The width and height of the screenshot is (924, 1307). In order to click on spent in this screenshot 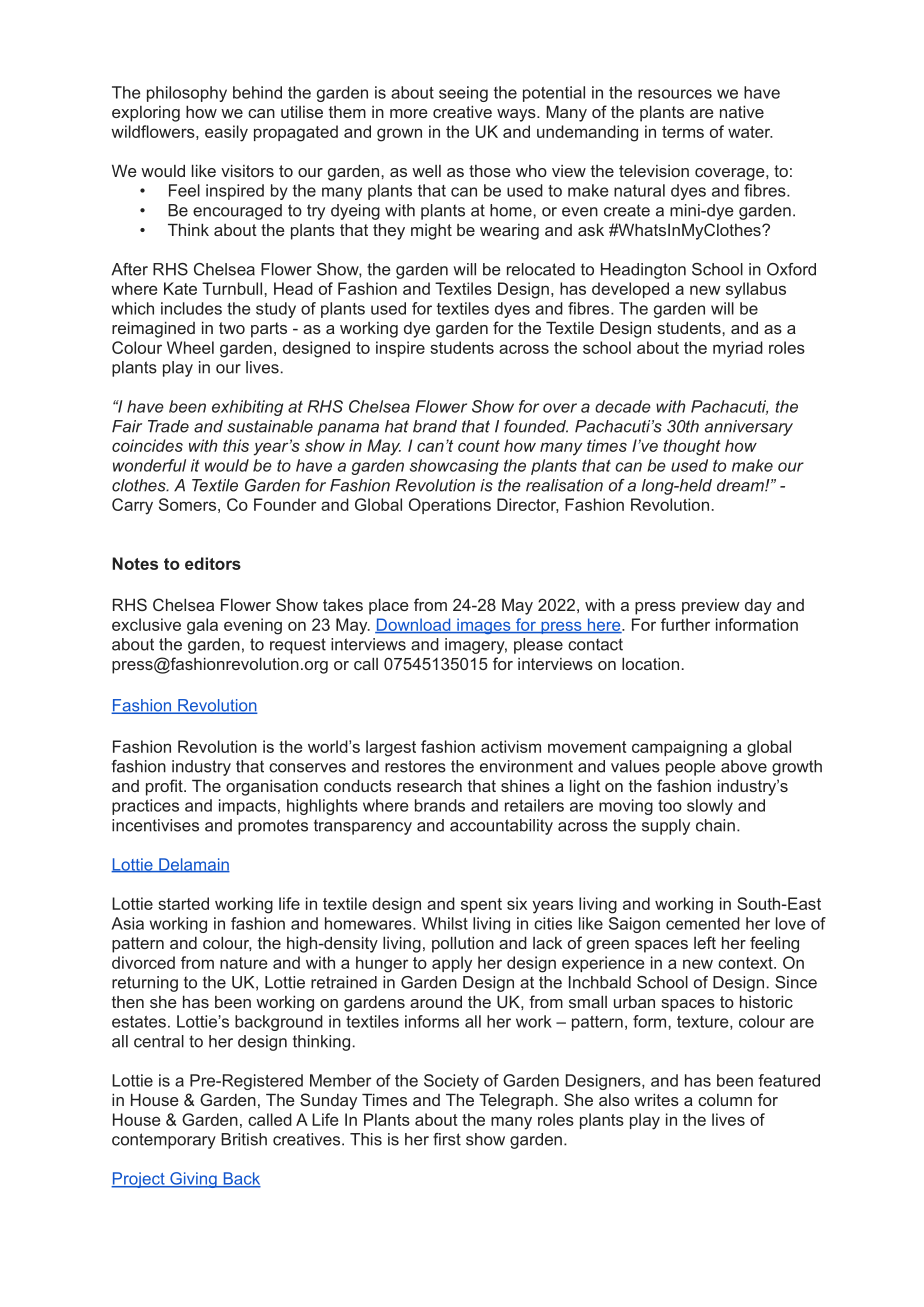, I will do `click(481, 905)`.
